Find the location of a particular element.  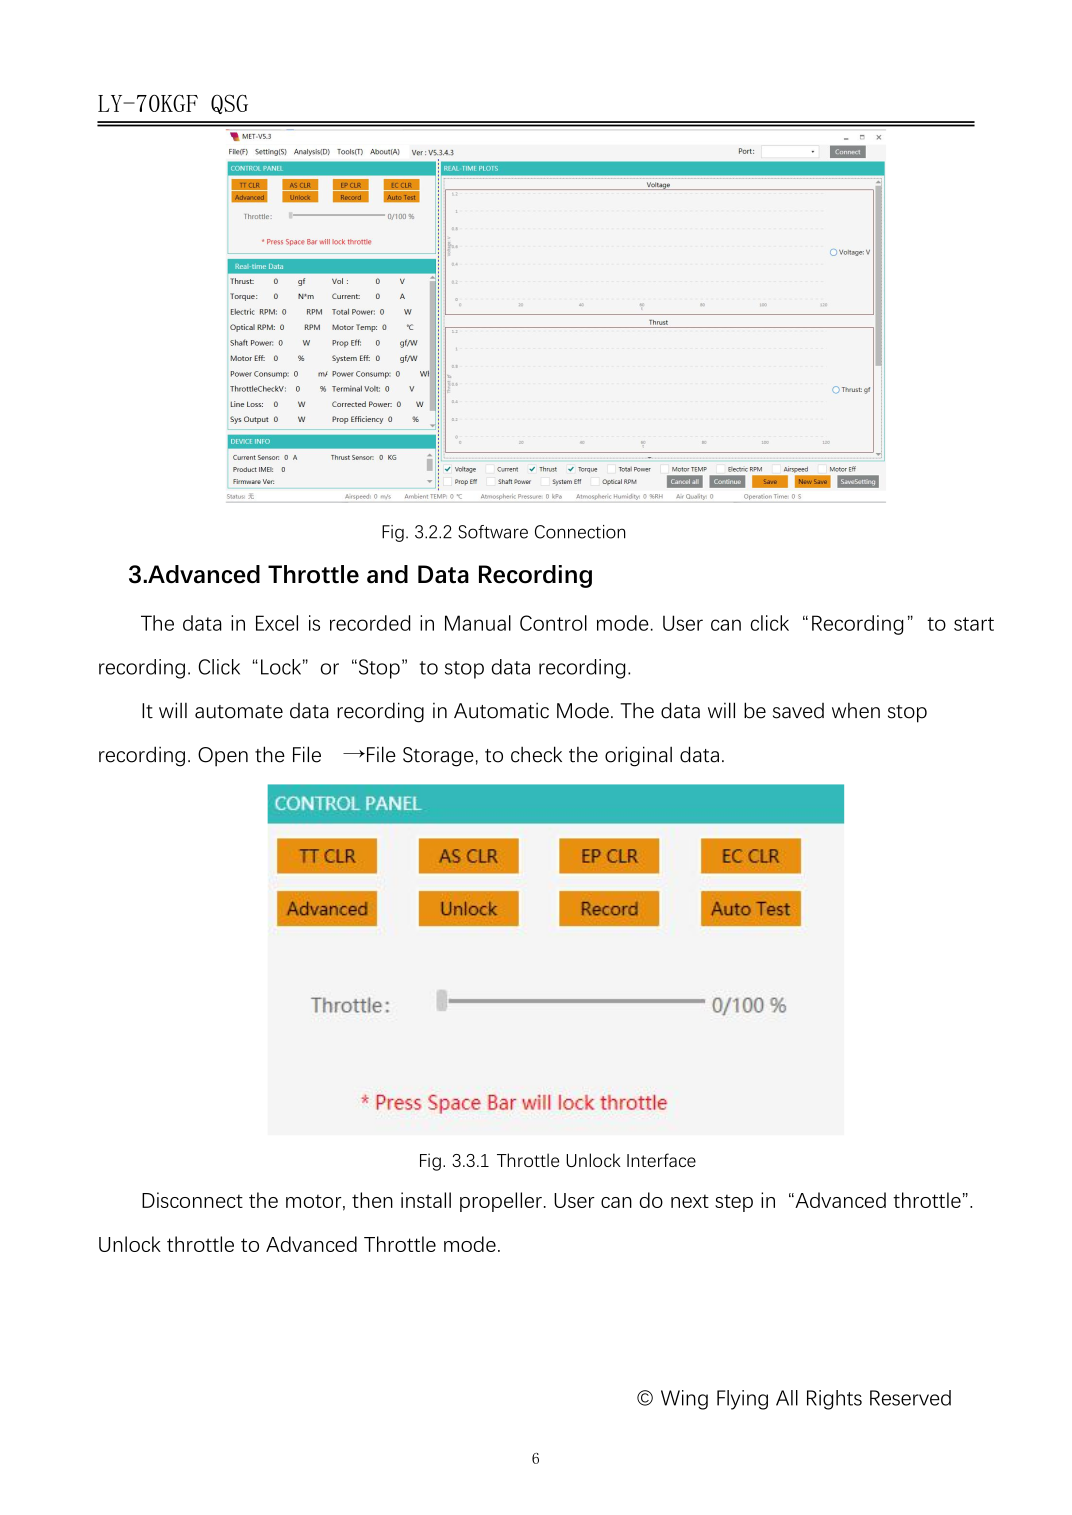

Open is located at coordinates (223, 757).
